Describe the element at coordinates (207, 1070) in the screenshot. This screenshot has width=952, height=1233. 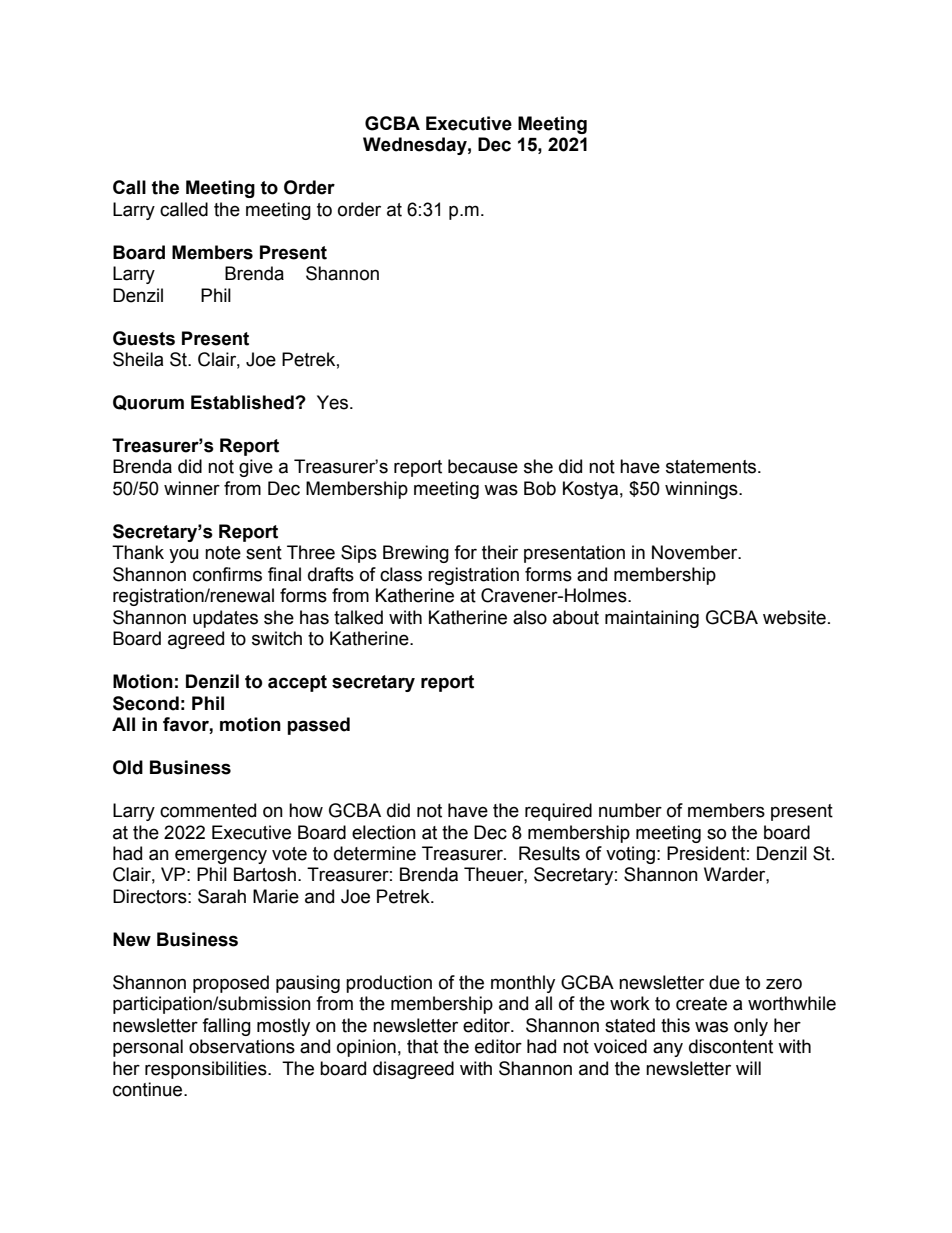
I see `responsibilities` at that location.
